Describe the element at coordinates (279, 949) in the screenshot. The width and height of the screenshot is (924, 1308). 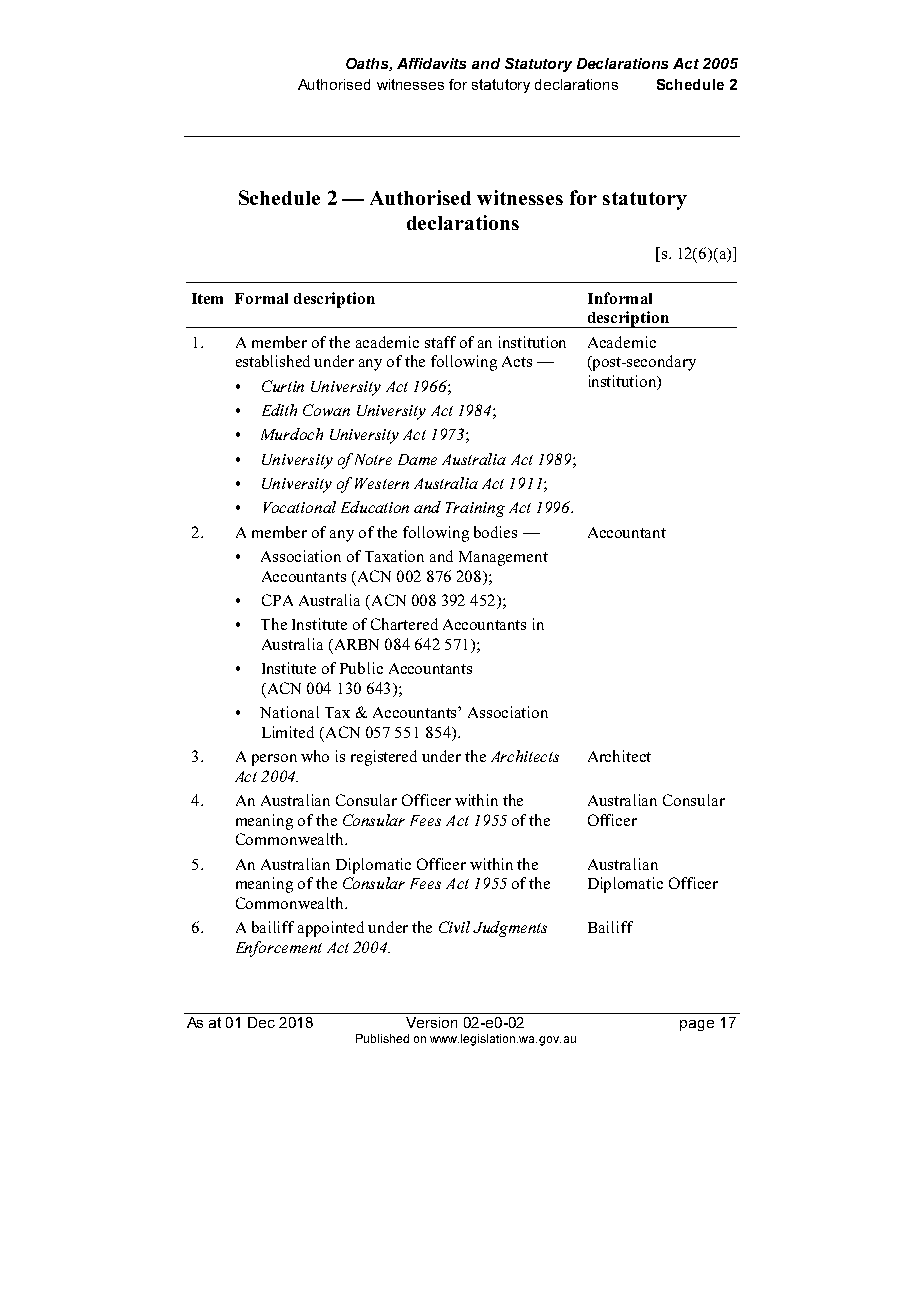
I see `Enforcement` at that location.
